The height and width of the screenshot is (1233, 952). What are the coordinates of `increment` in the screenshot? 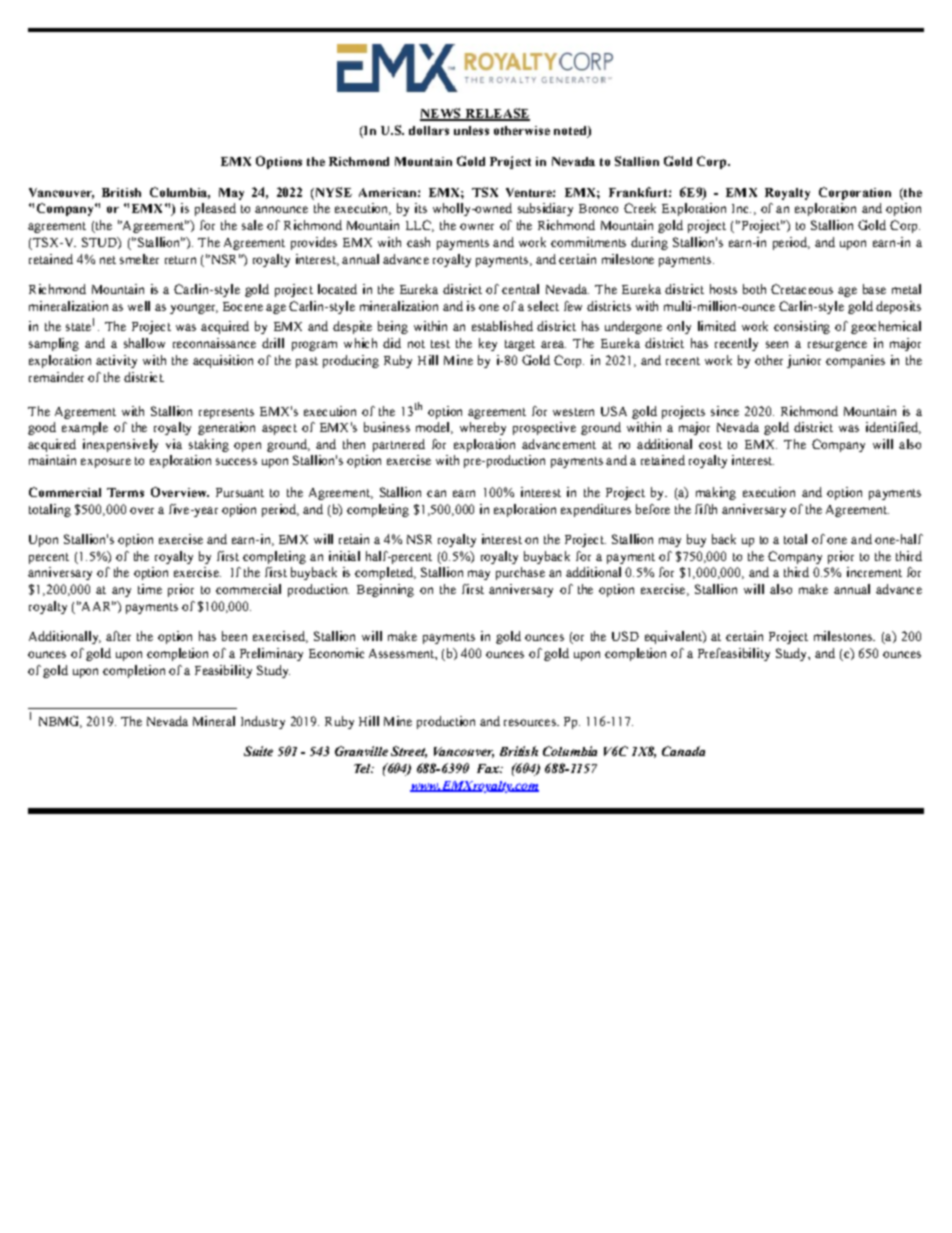 It's located at (874, 572).
